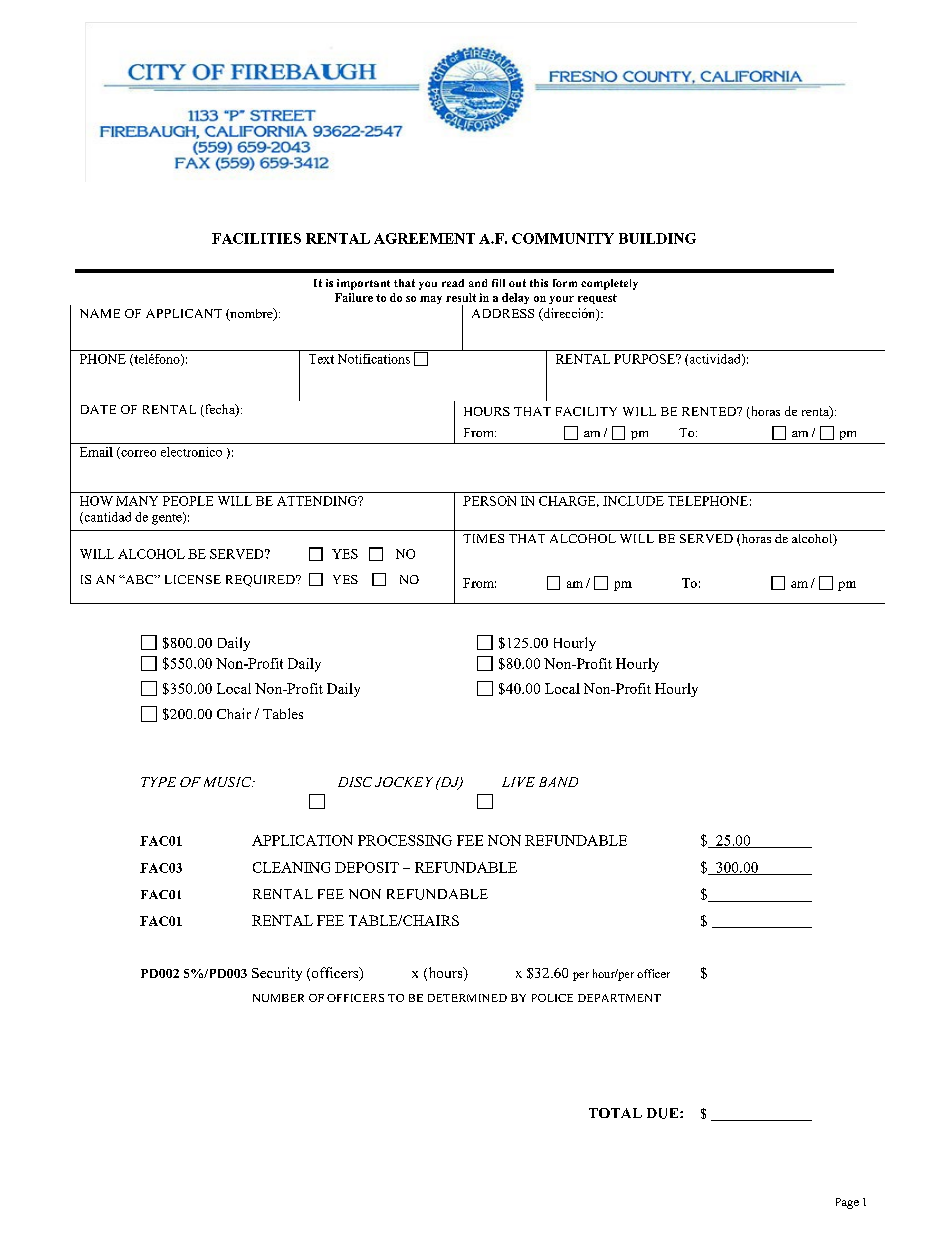 The width and height of the screenshot is (952, 1233). I want to click on TYPE, so click(158, 782).
